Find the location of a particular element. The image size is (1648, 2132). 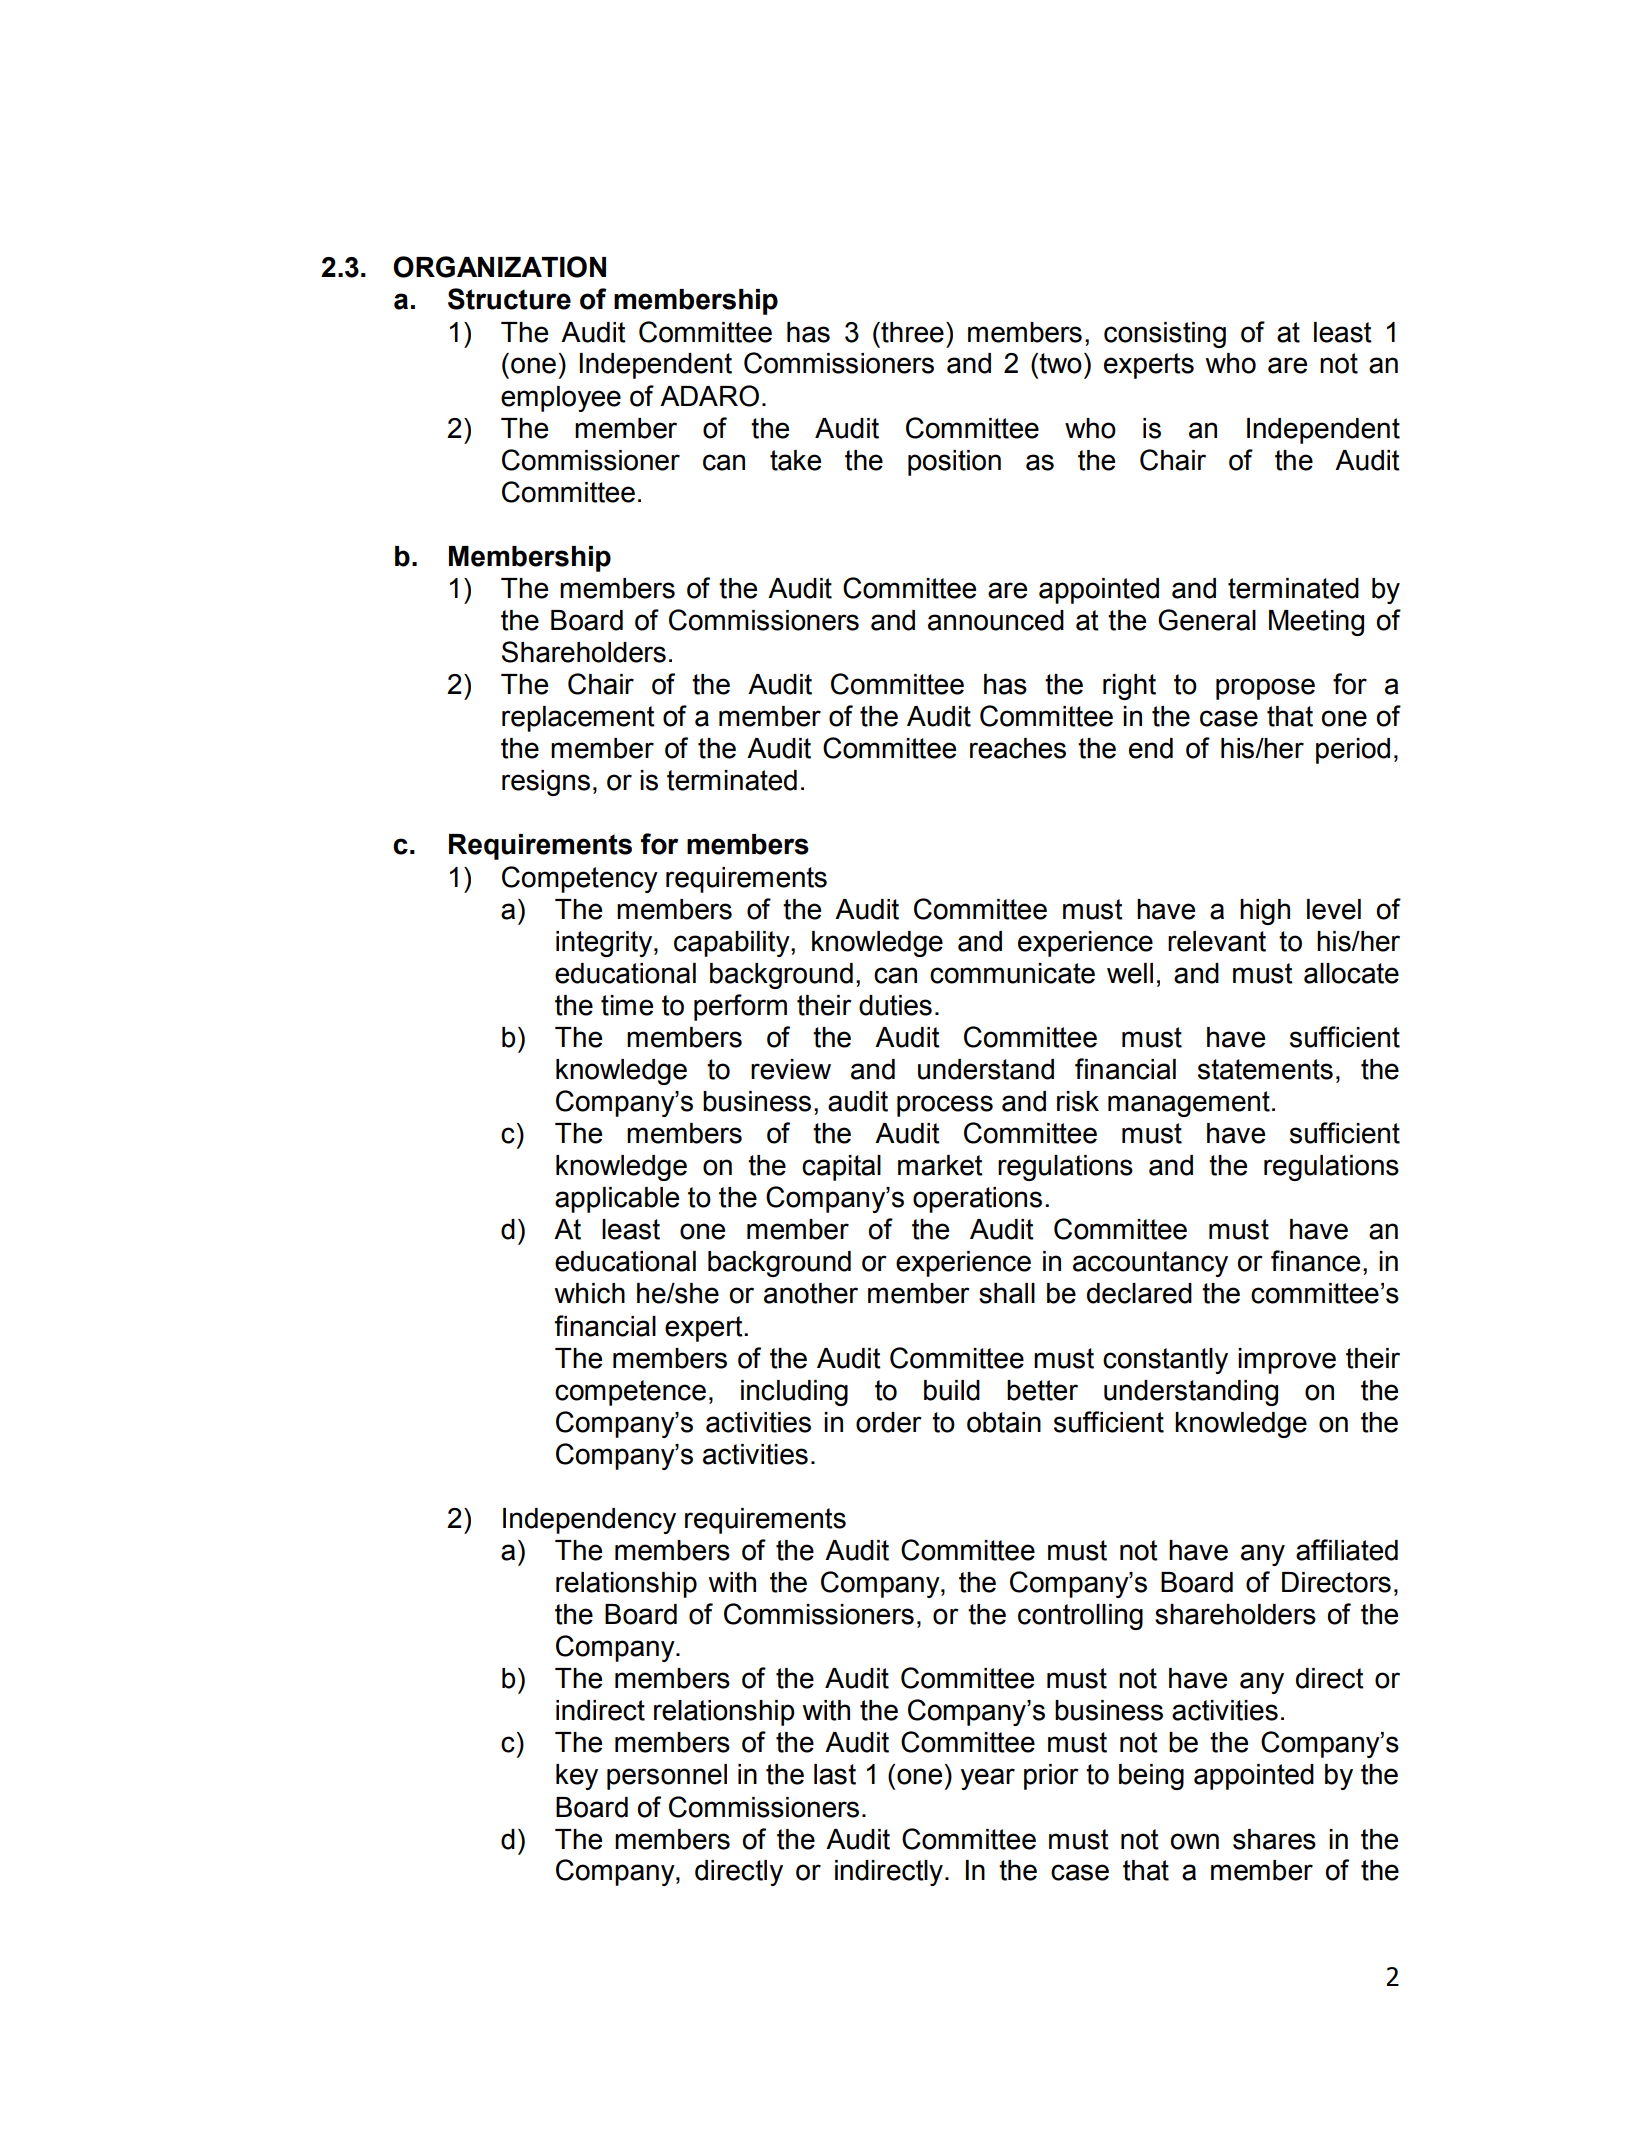

duties is located at coordinates (895, 1005).
